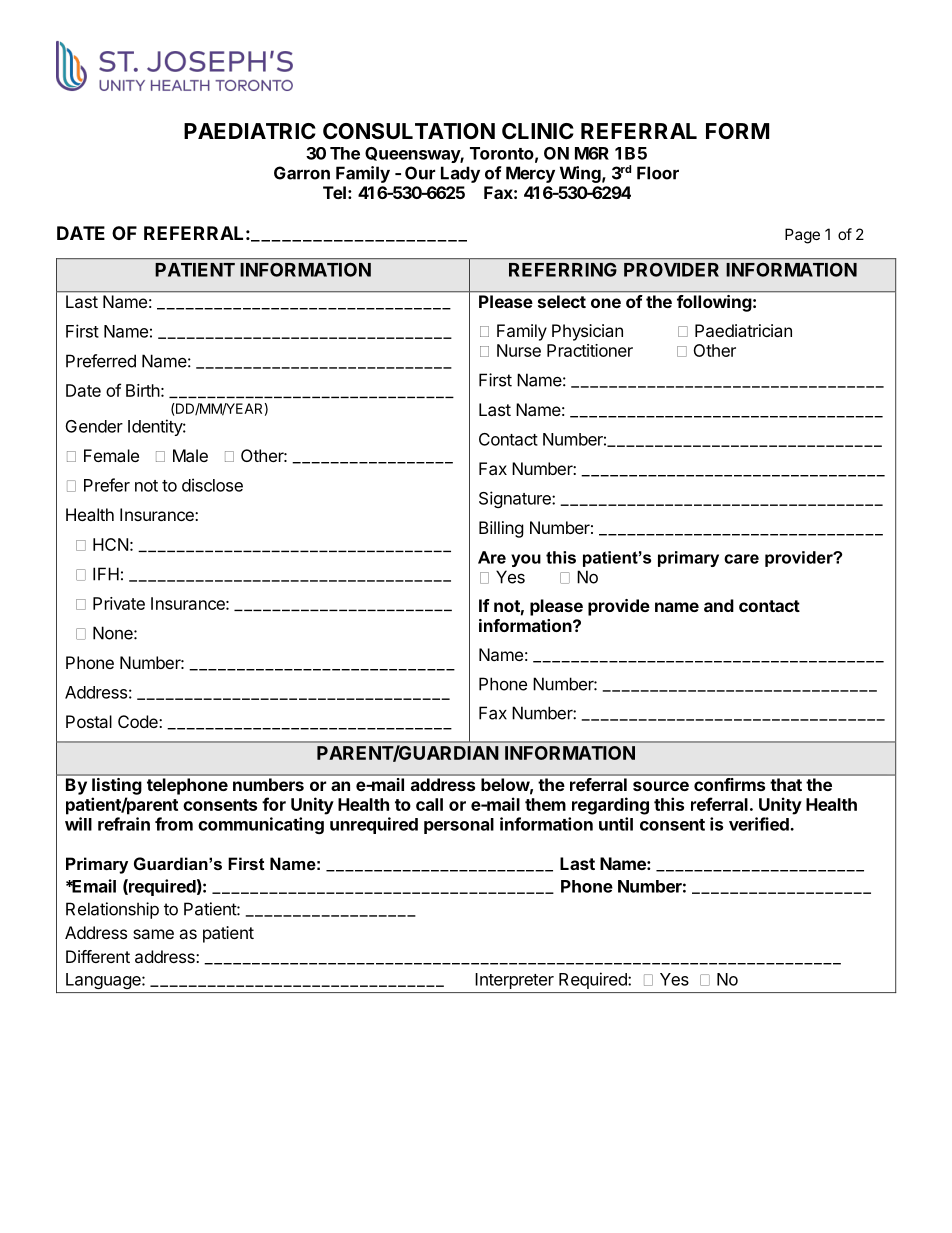 Image resolution: width=952 pixels, height=1233 pixels. What do you see at coordinates (501, 529) in the image?
I see `Billing` at bounding box center [501, 529].
